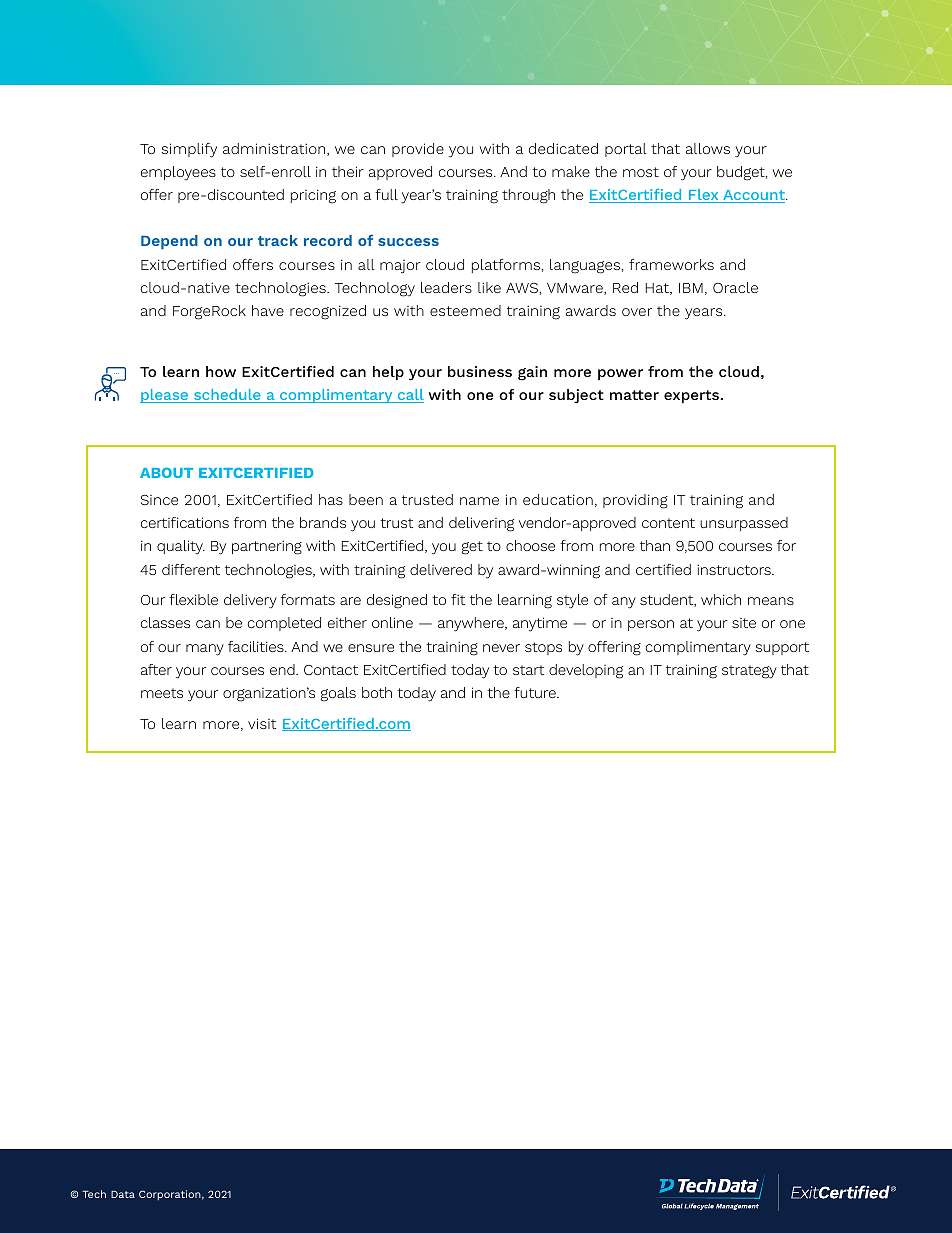 This image has width=952, height=1233. Describe the element at coordinates (178, 173) in the image. I see `employees` at that location.
